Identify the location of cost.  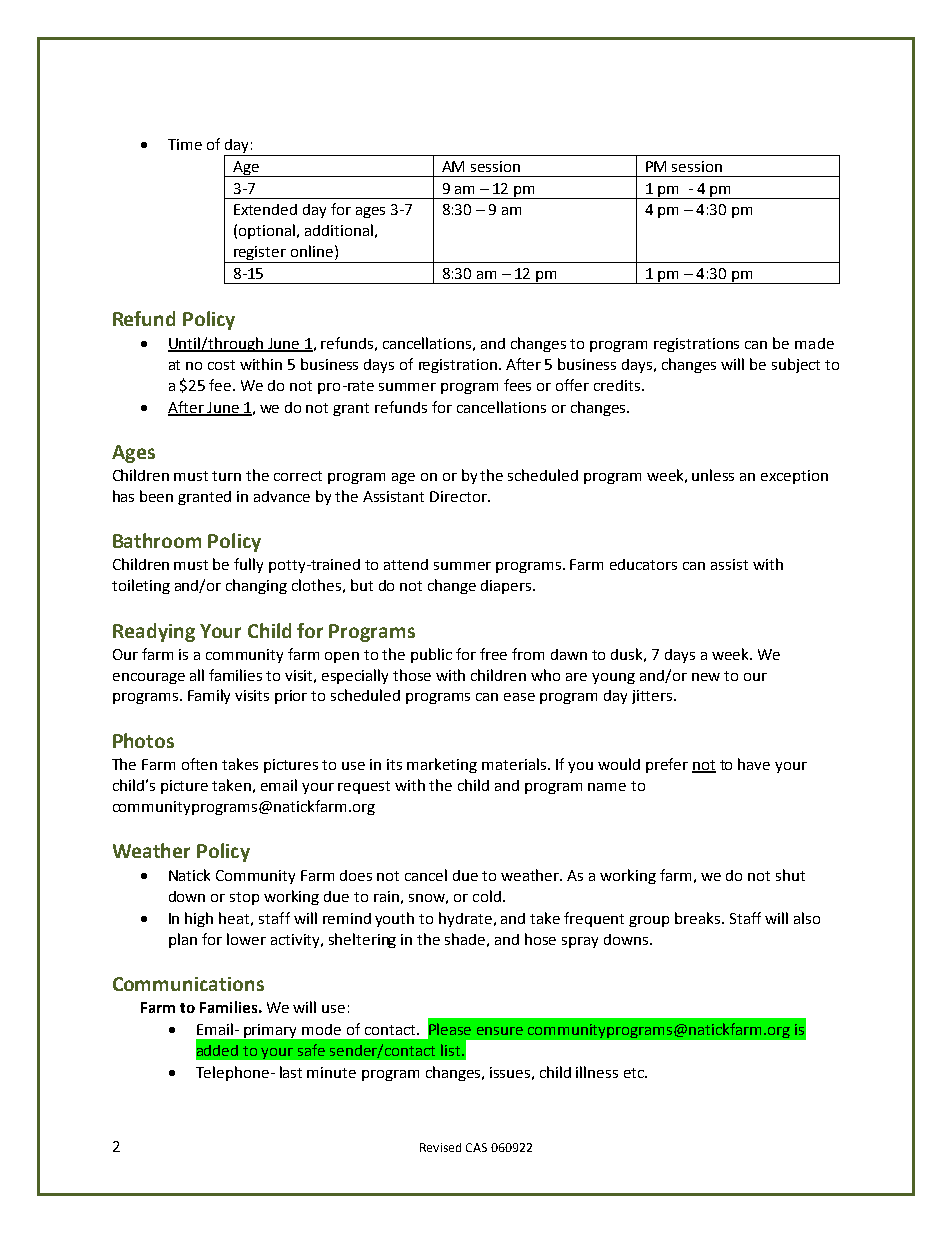
(221, 365).
